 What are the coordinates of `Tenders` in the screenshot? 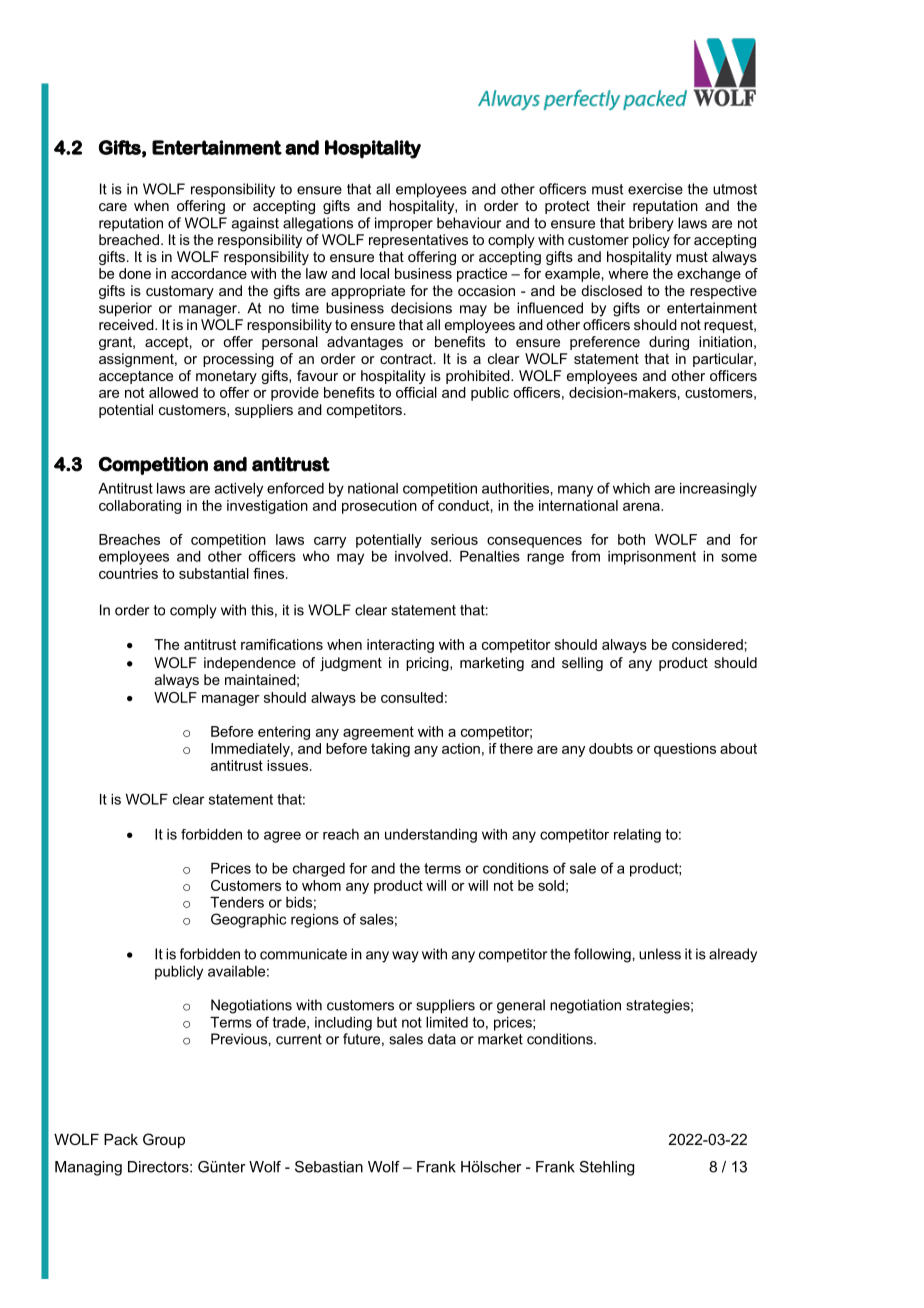 It's located at (237, 902).
